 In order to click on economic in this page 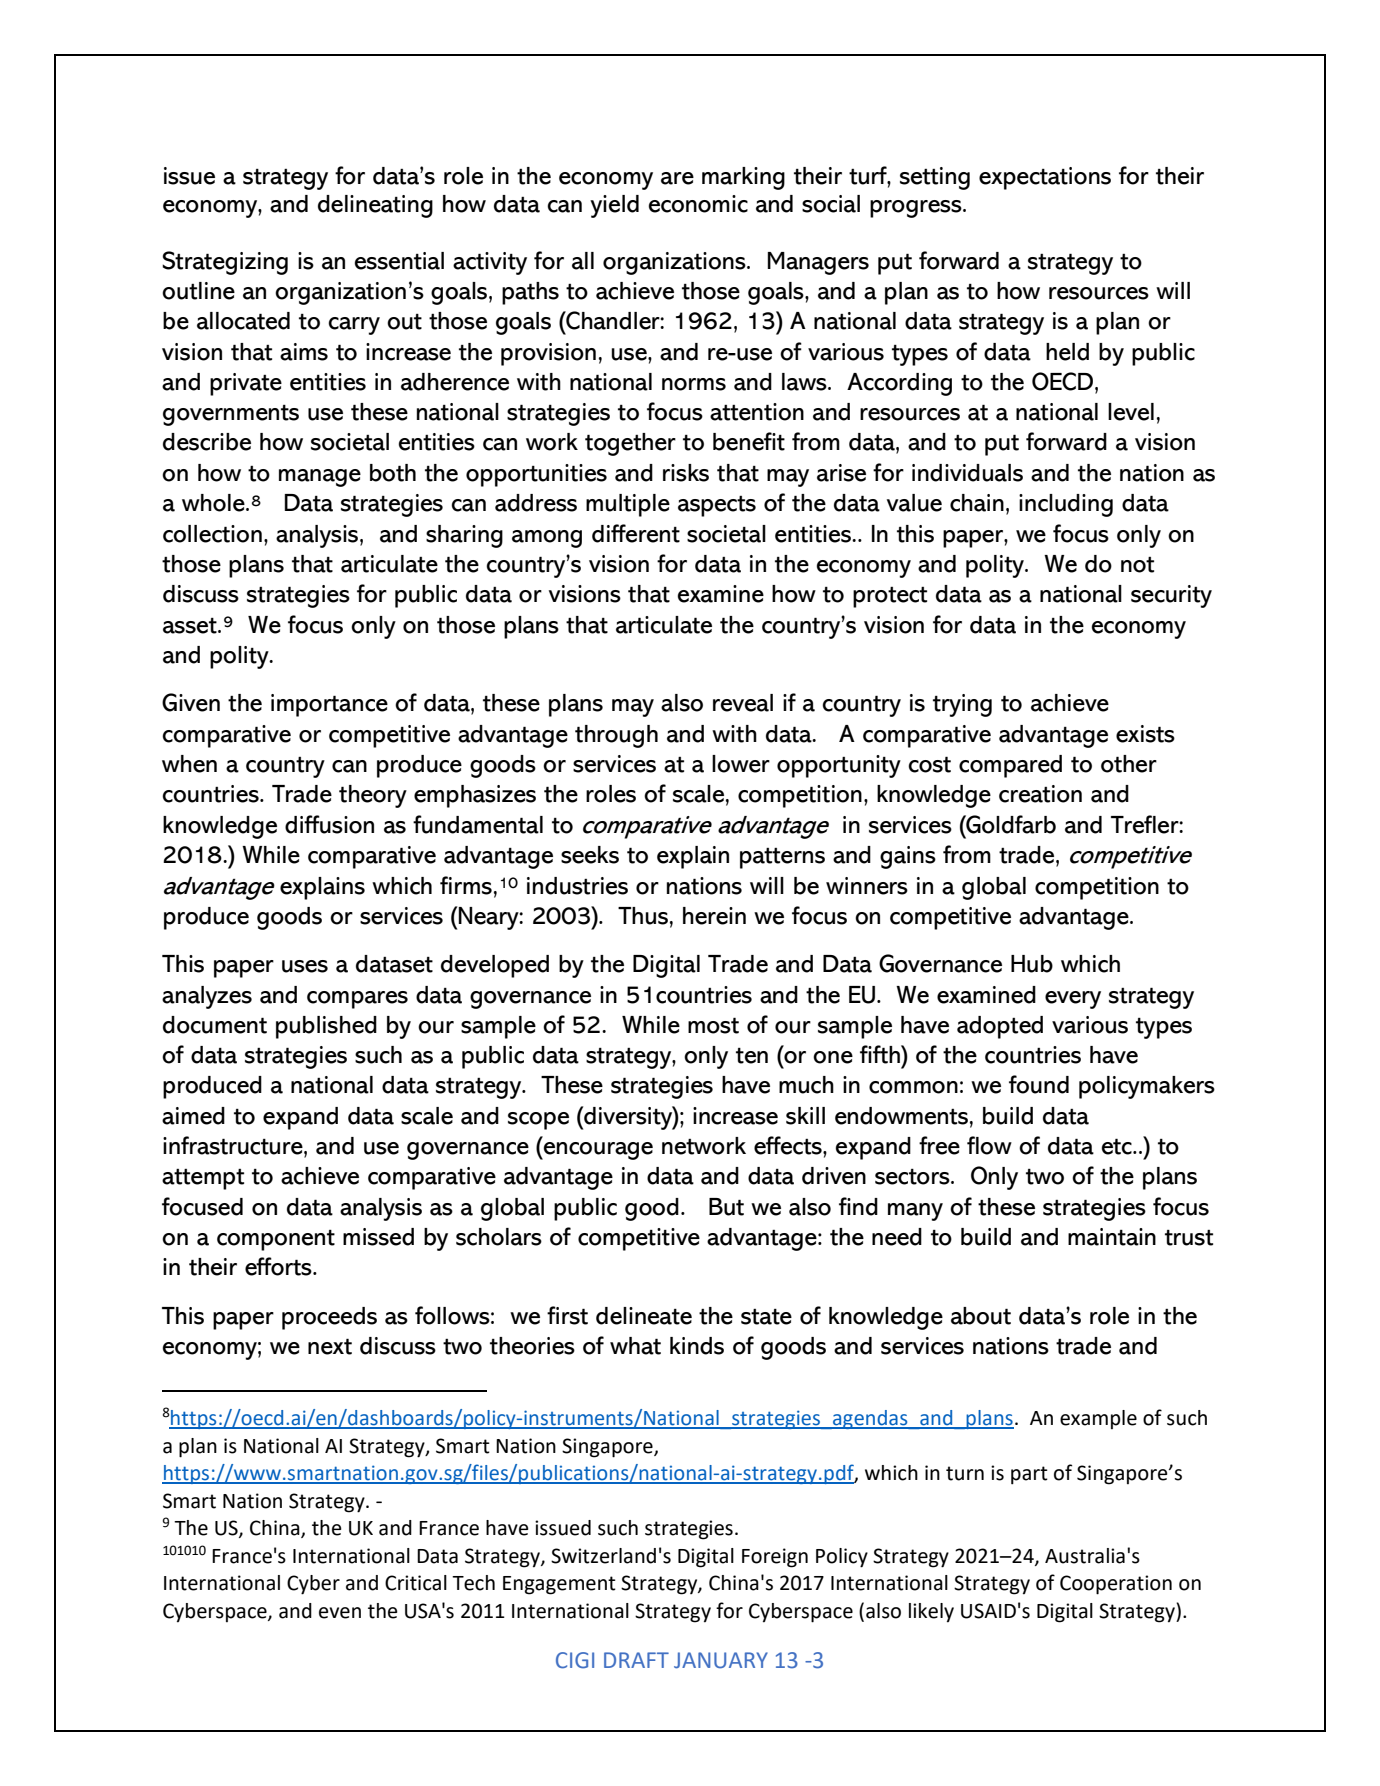, I will do `click(698, 204)`.
